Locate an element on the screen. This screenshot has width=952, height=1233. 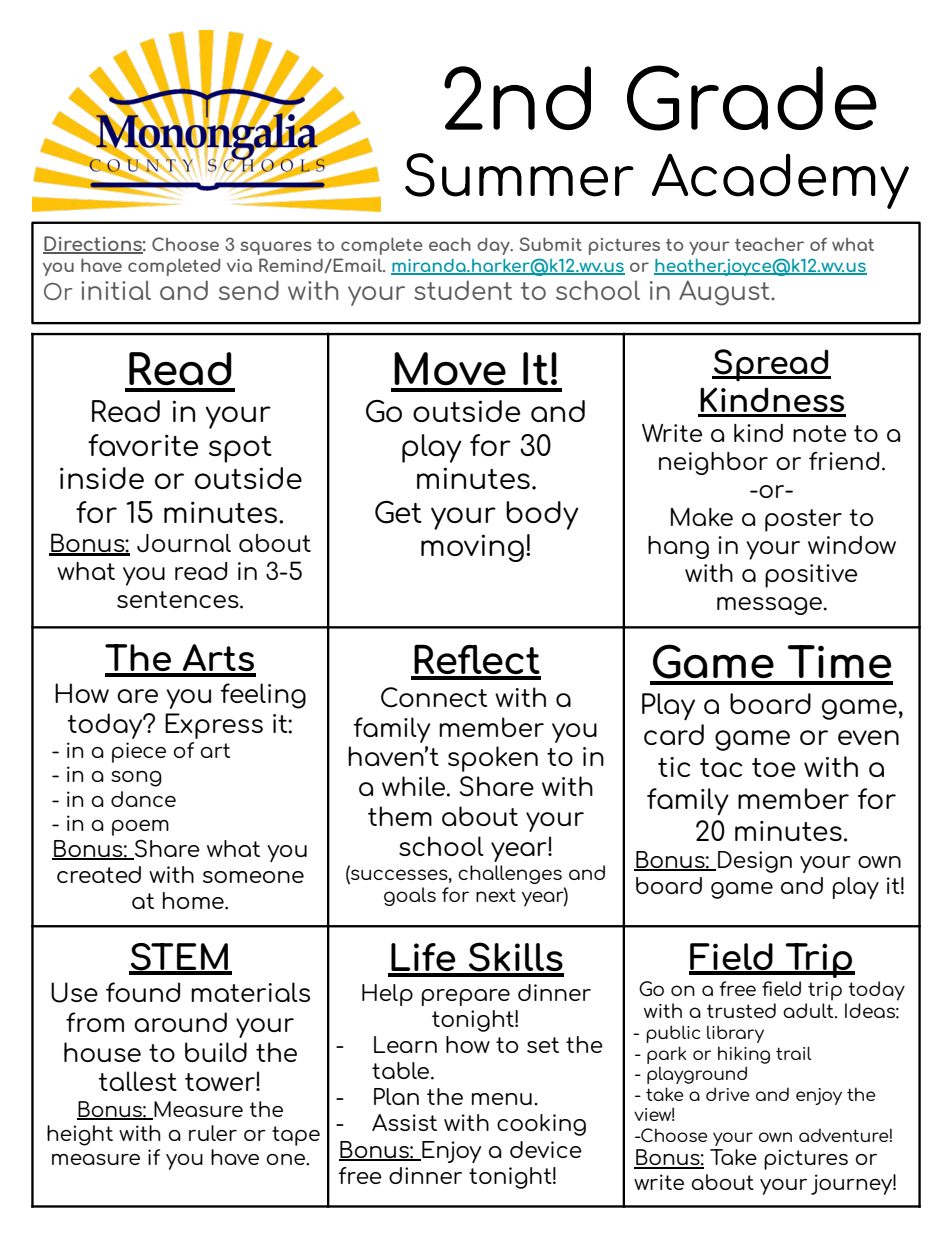
ruler is located at coordinates (213, 1133).
